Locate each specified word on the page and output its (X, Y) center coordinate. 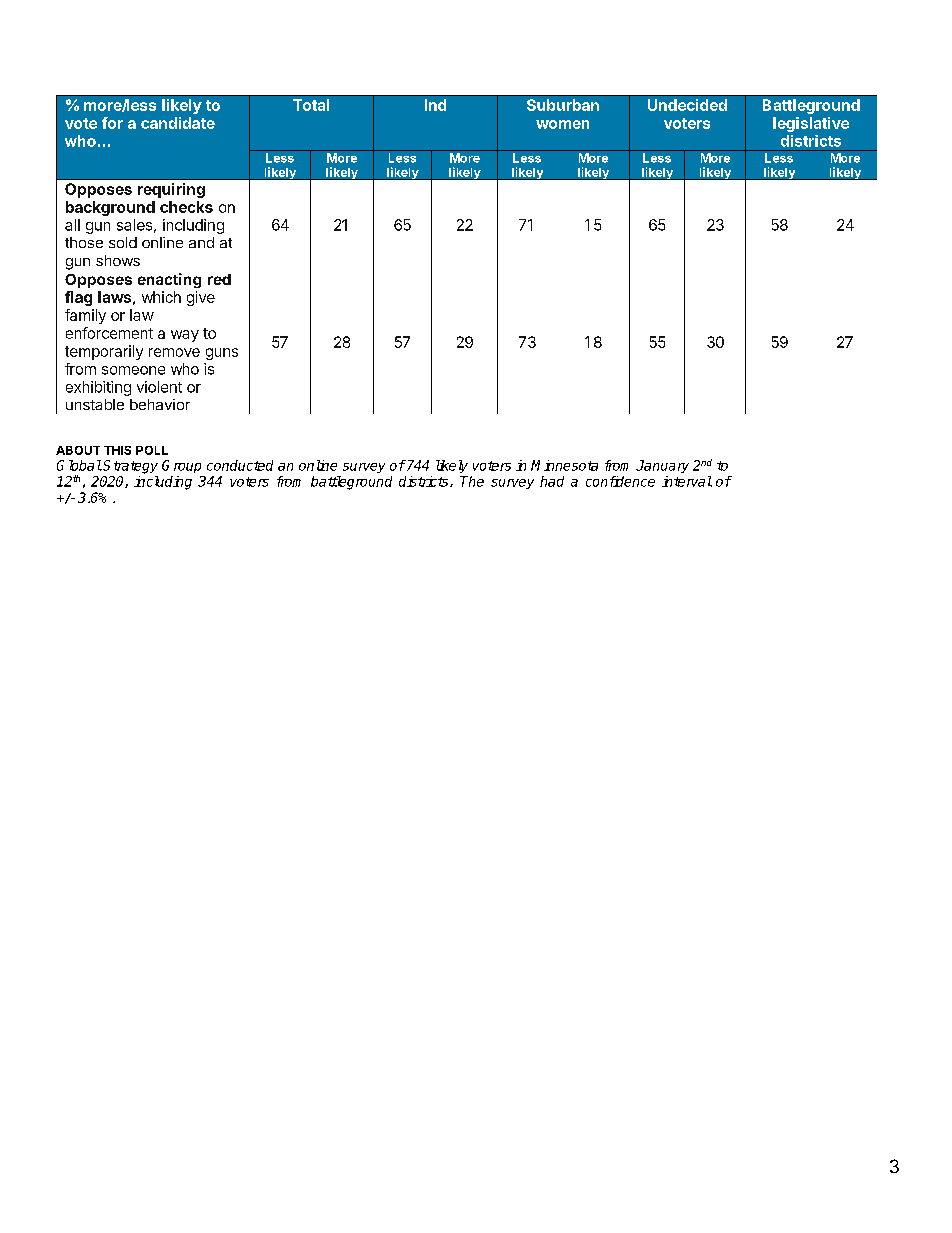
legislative (811, 124)
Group (181, 466)
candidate (178, 123)
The (472, 481)
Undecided (687, 105)
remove (174, 352)
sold (123, 242)
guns (222, 354)
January (662, 466)
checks (186, 207)
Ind (435, 105)
